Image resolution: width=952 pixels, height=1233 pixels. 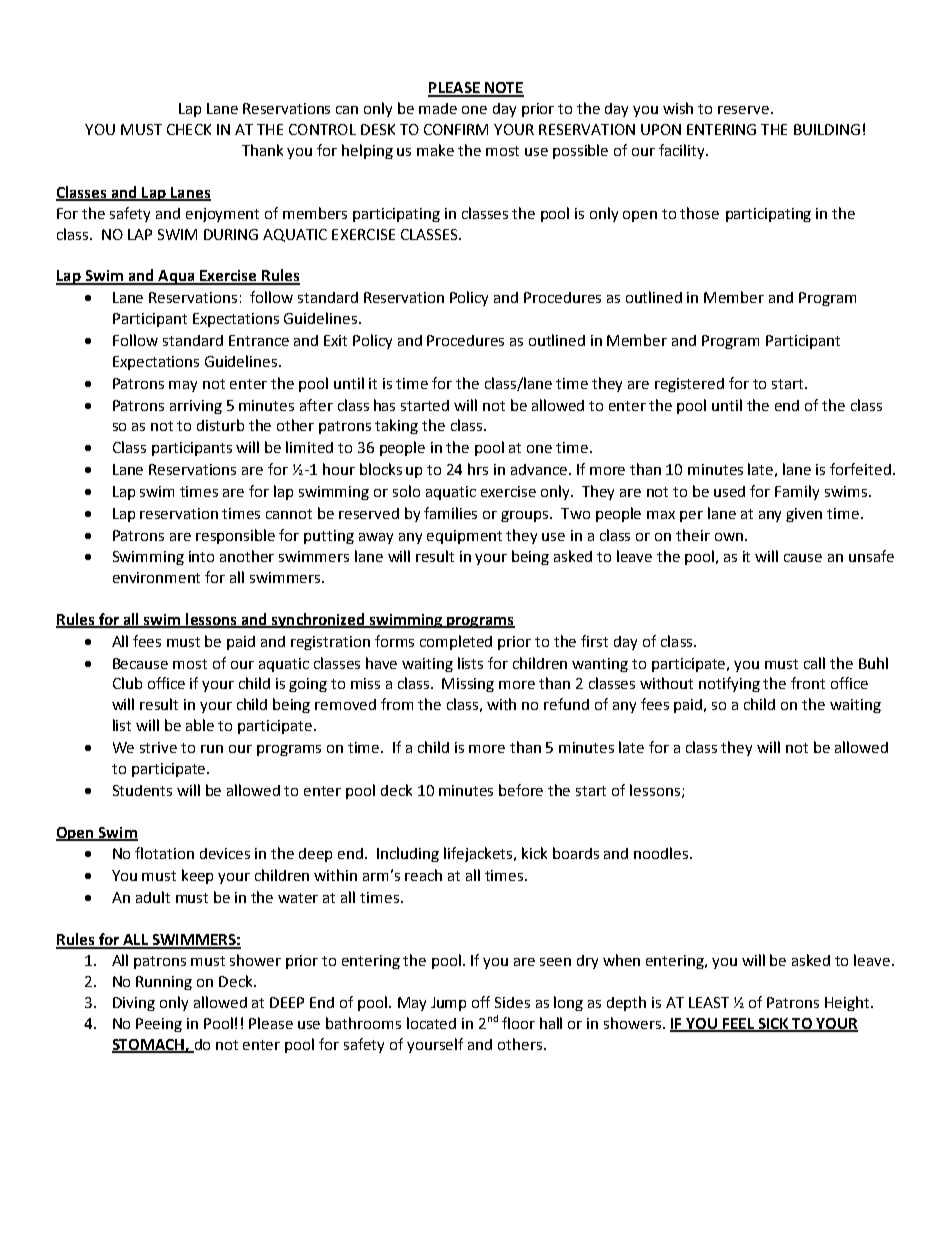 What do you see at coordinates (200, 725) in the screenshot?
I see `able` at bounding box center [200, 725].
